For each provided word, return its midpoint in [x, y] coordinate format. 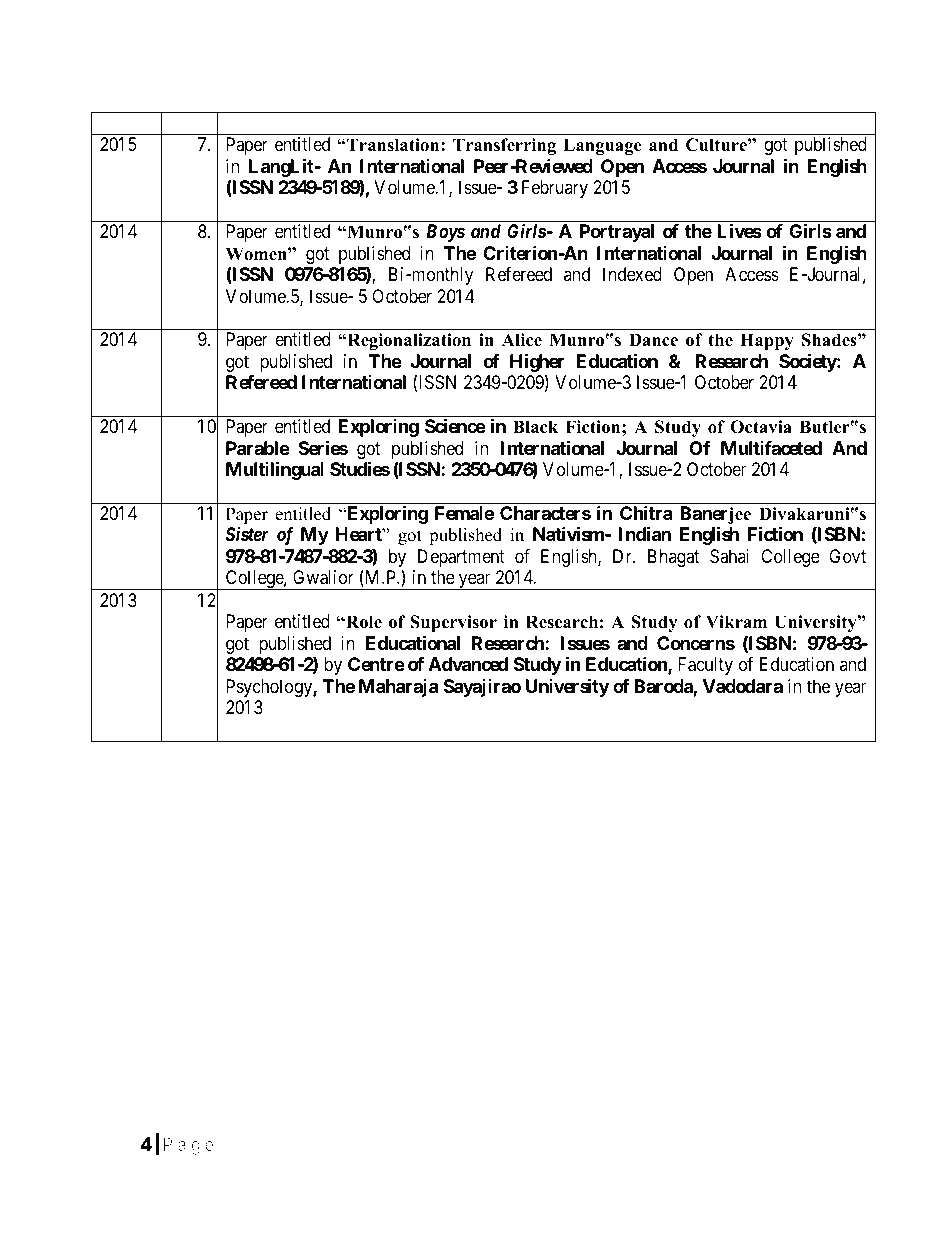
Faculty [705, 666]
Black [535, 427]
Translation [393, 145]
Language [602, 146]
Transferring [504, 146]
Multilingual [275, 470]
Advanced [468, 664]
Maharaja [398, 688]
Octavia [761, 427]
